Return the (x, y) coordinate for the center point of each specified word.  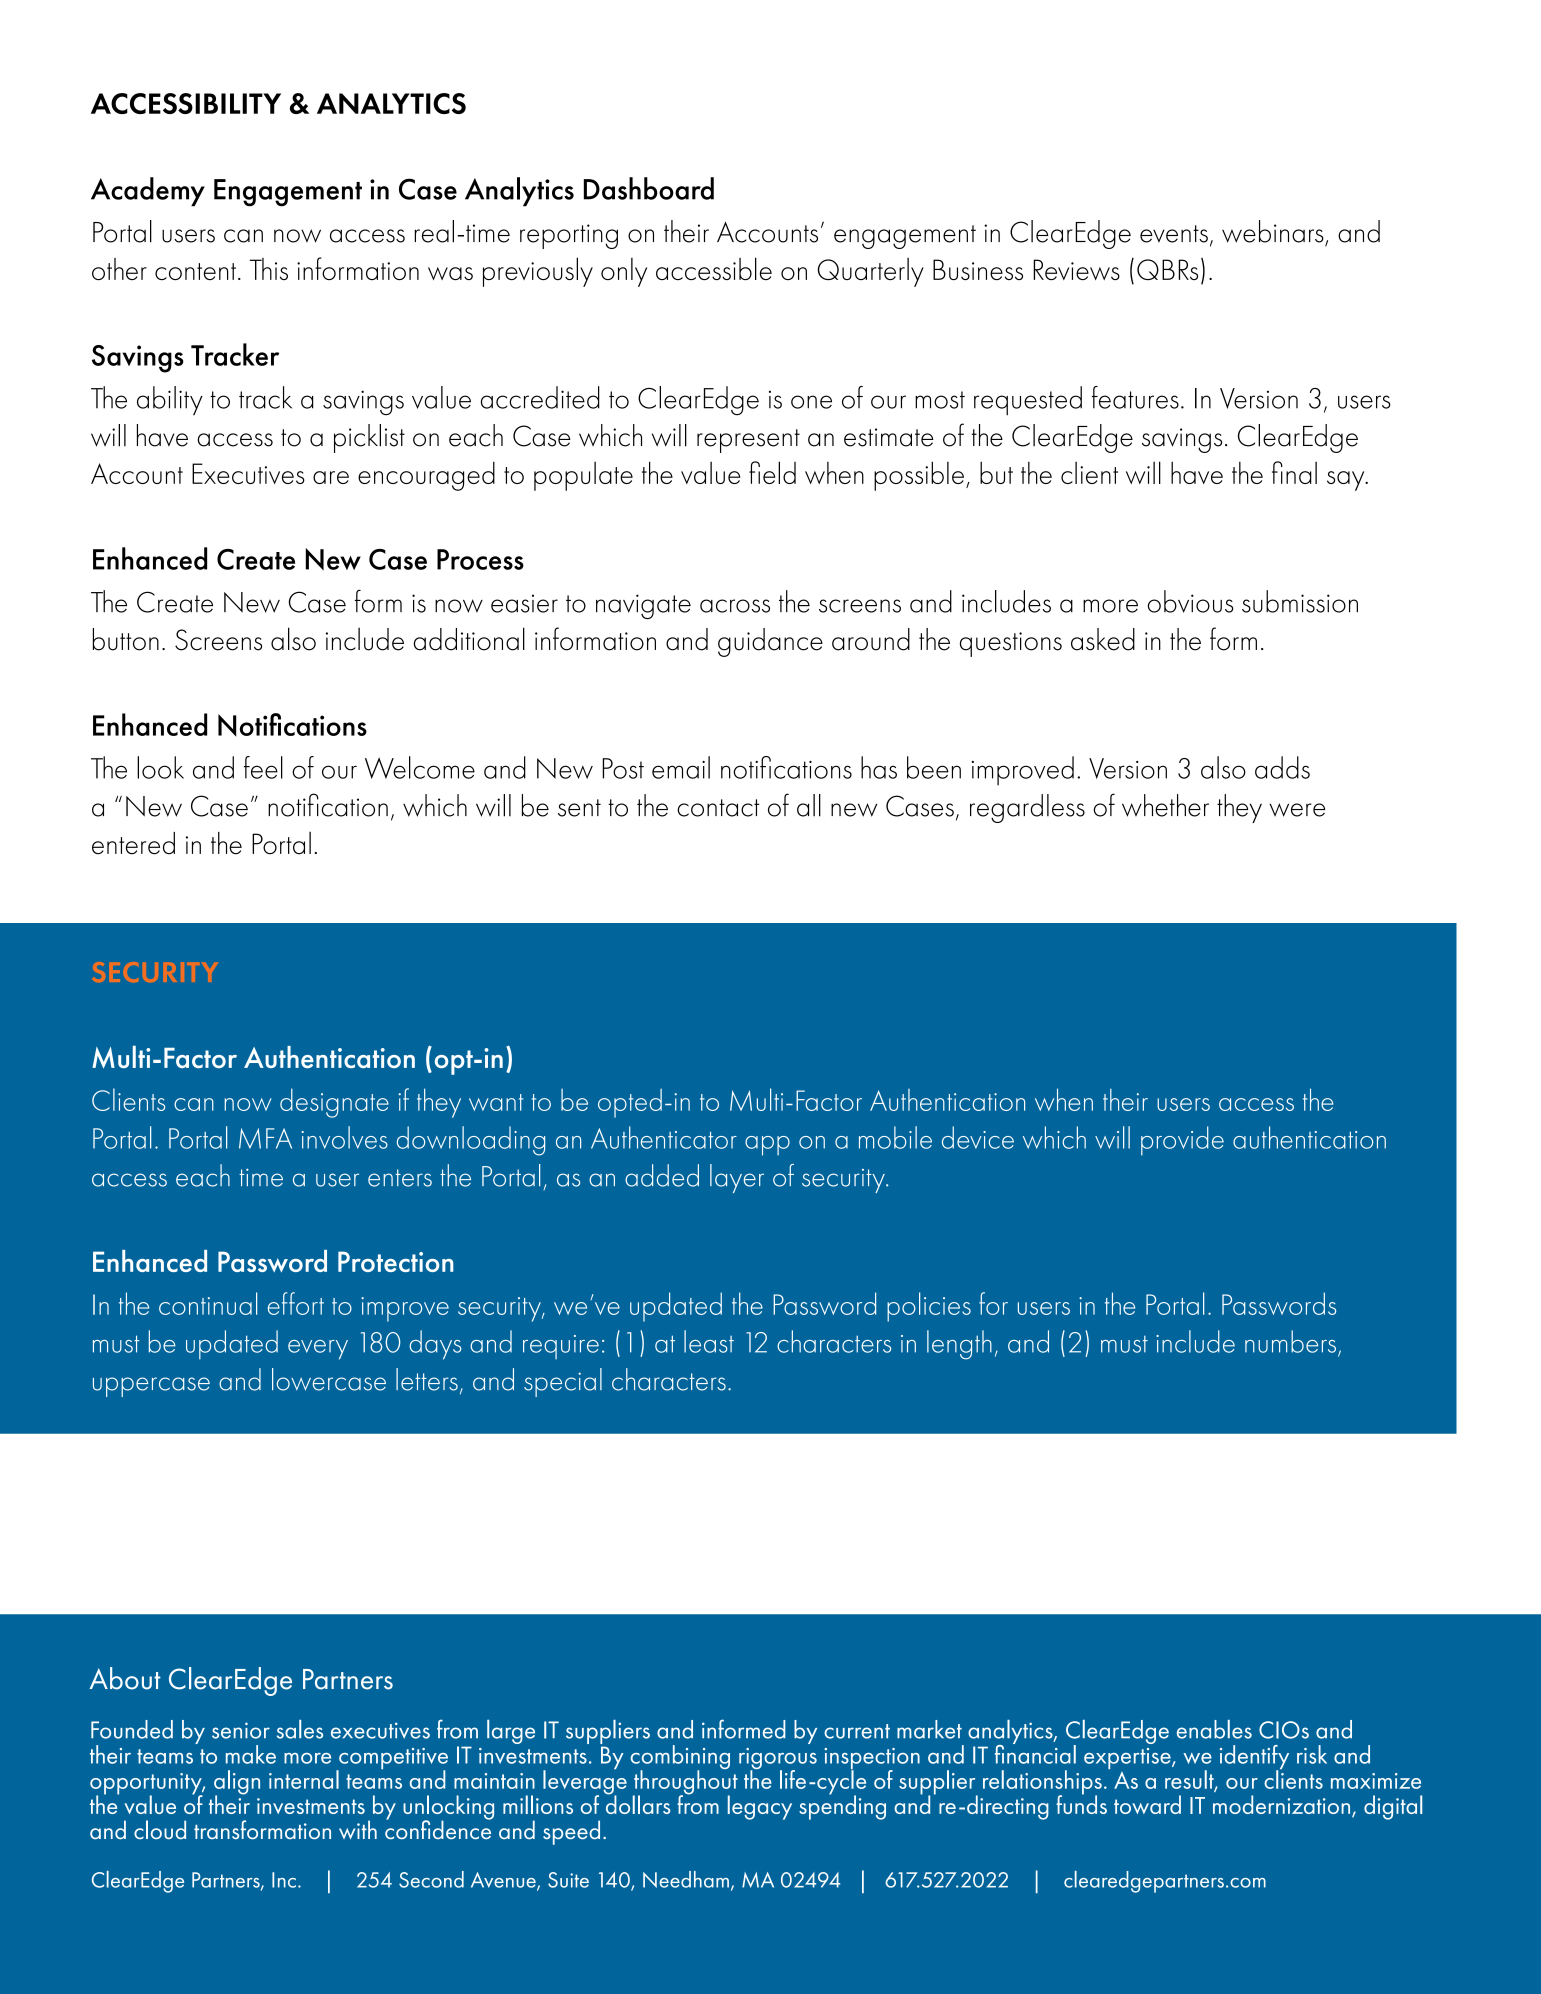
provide (1182, 1141)
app (767, 1146)
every (318, 1350)
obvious (1191, 601)
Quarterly (871, 272)
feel (263, 767)
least (709, 1341)
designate (334, 1103)
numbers (1290, 1341)
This (268, 269)
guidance (770, 642)
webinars (1274, 232)
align (237, 1783)
